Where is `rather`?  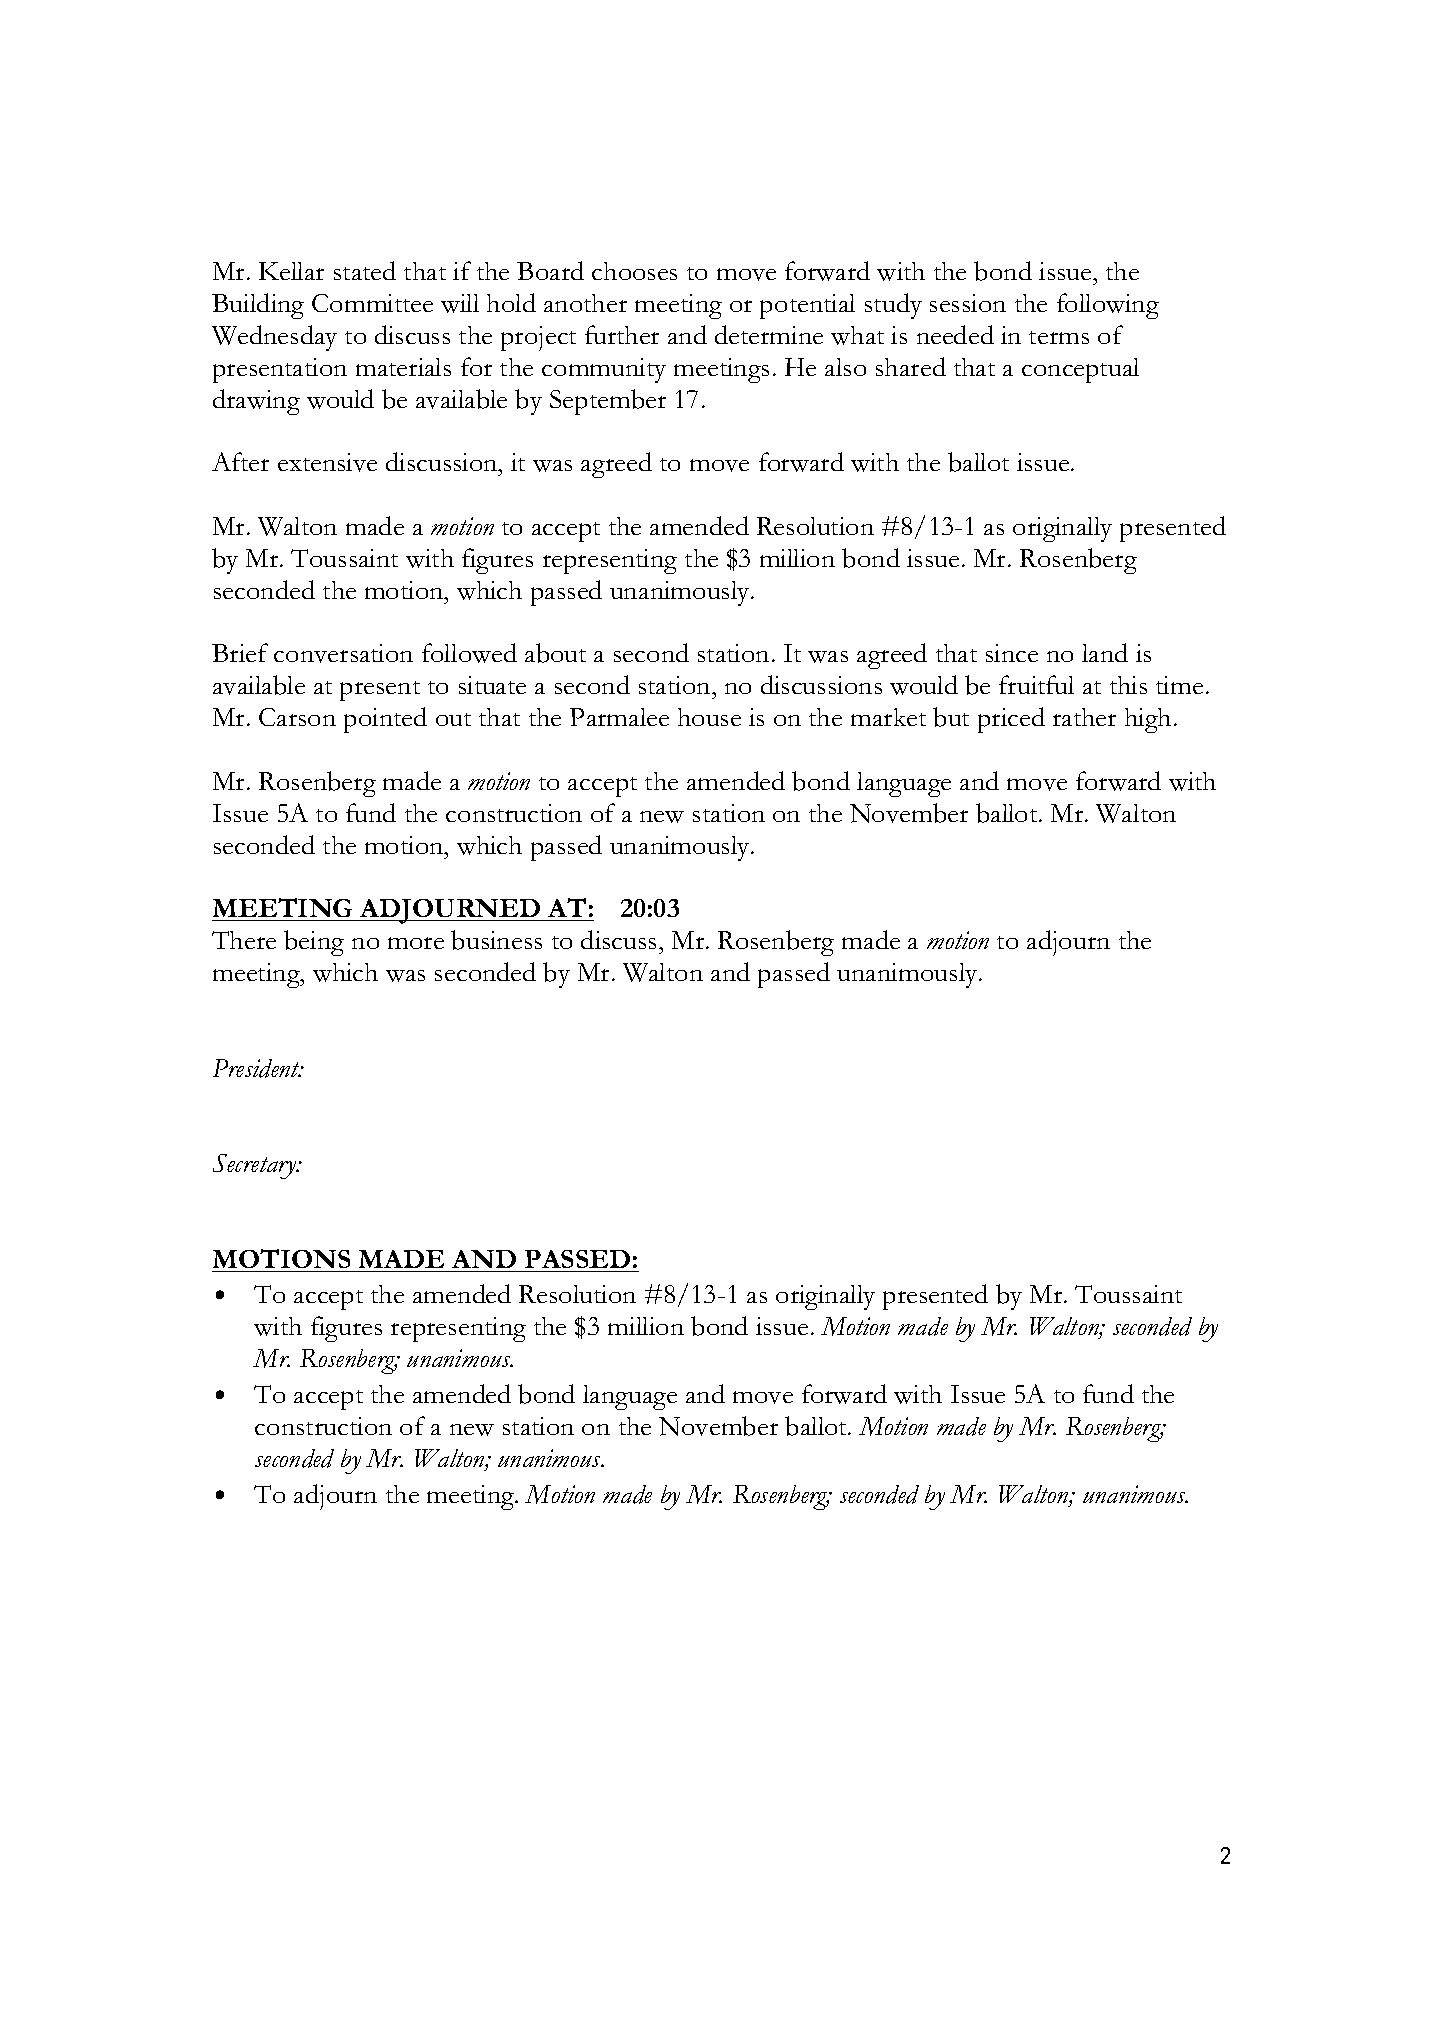
rather is located at coordinates (1084, 717).
